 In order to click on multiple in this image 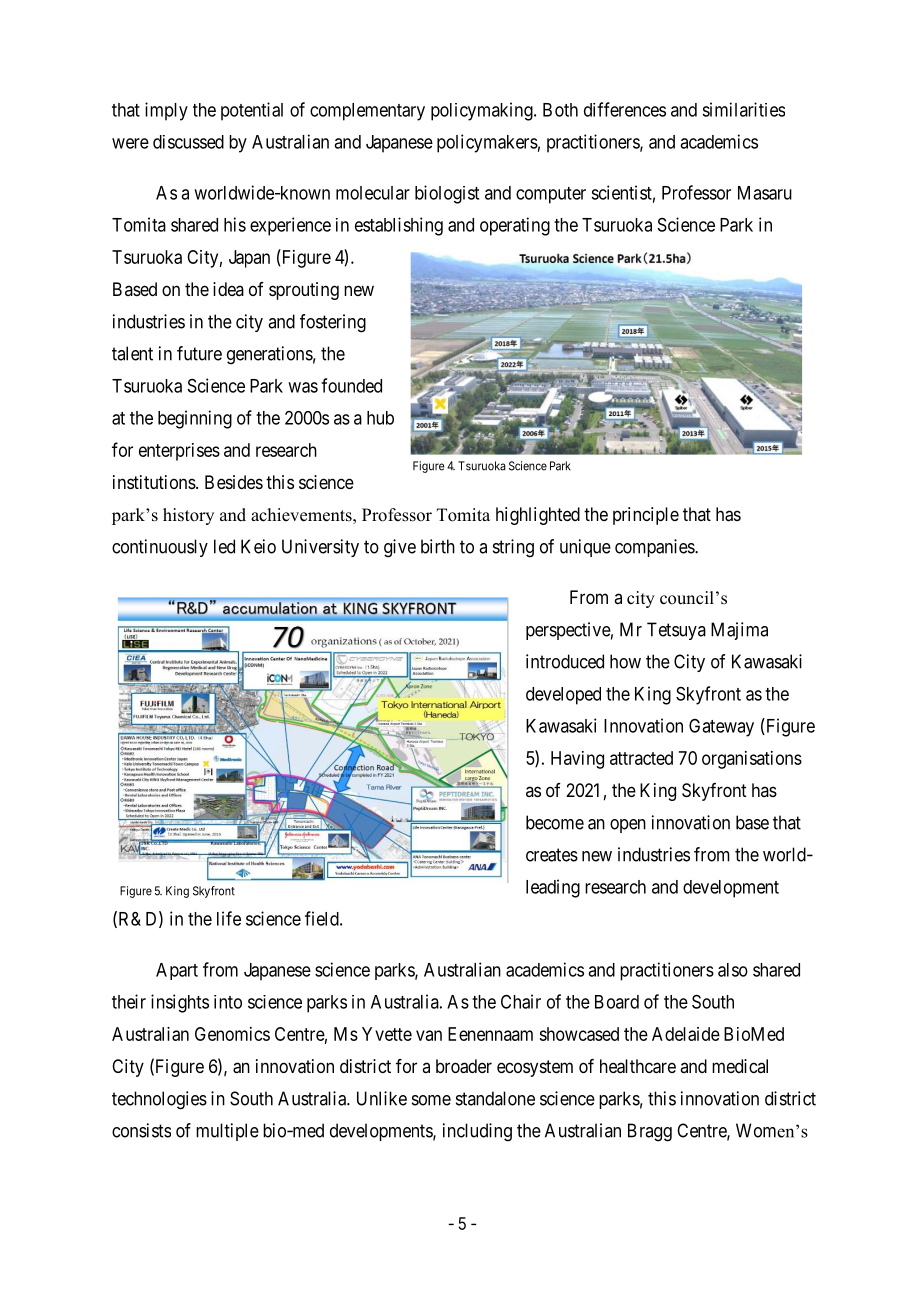, I will do `click(227, 1132)`.
